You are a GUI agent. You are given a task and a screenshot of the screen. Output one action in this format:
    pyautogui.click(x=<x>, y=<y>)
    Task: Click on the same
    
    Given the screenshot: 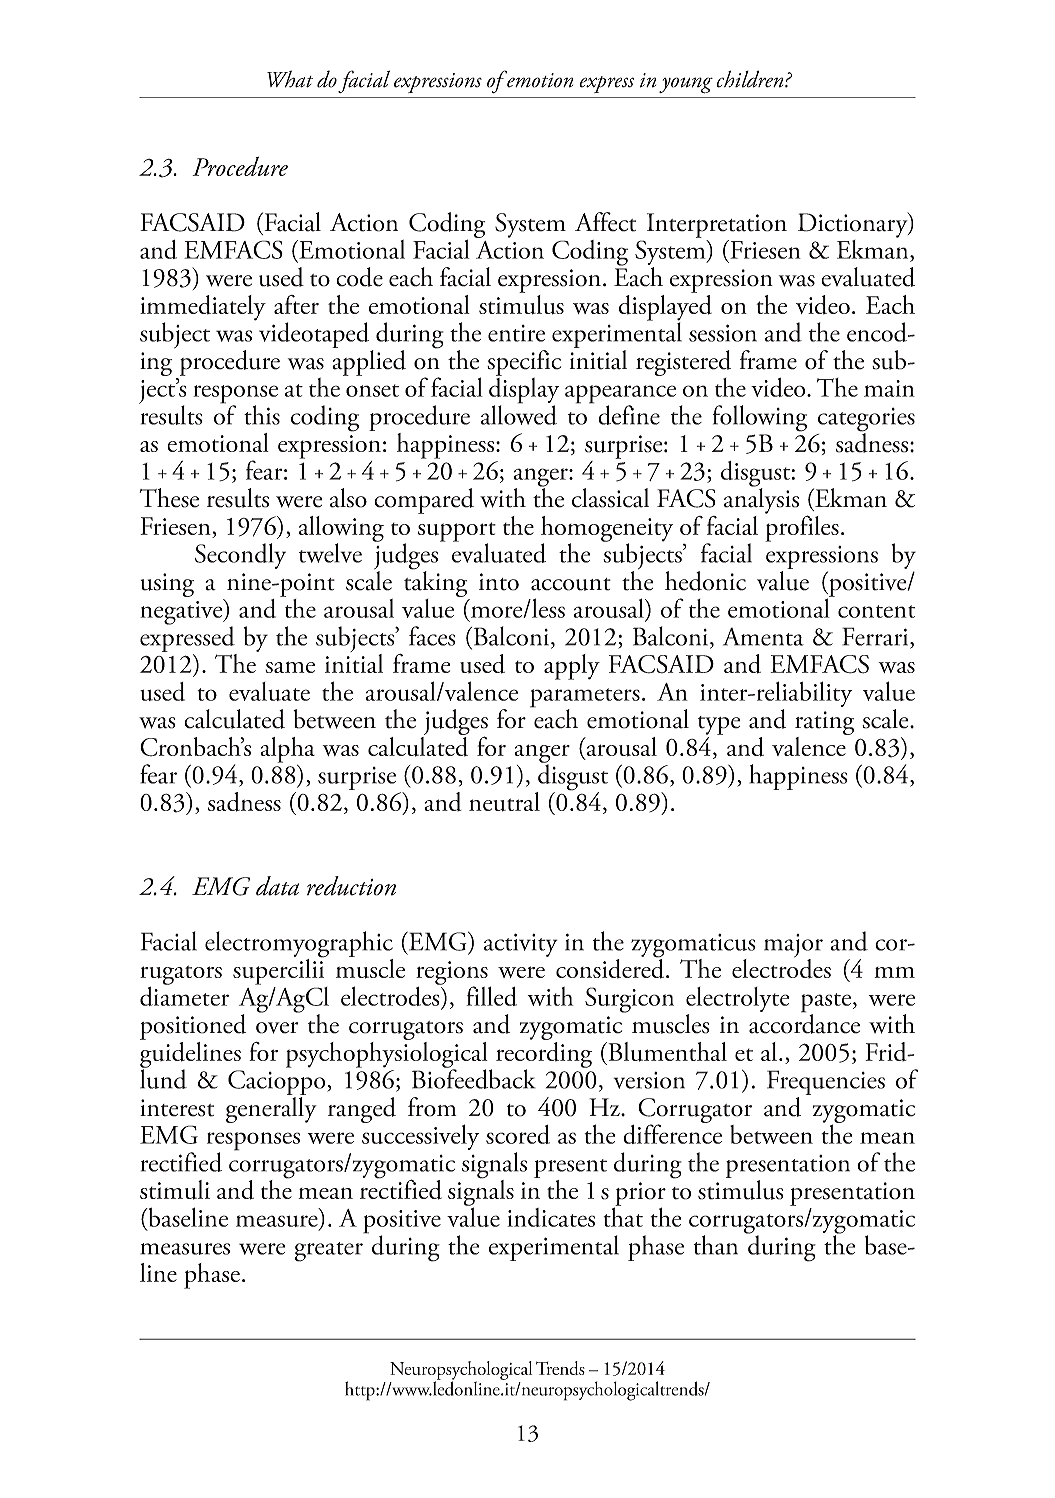 What is the action you would take?
    pyautogui.click(x=290, y=667)
